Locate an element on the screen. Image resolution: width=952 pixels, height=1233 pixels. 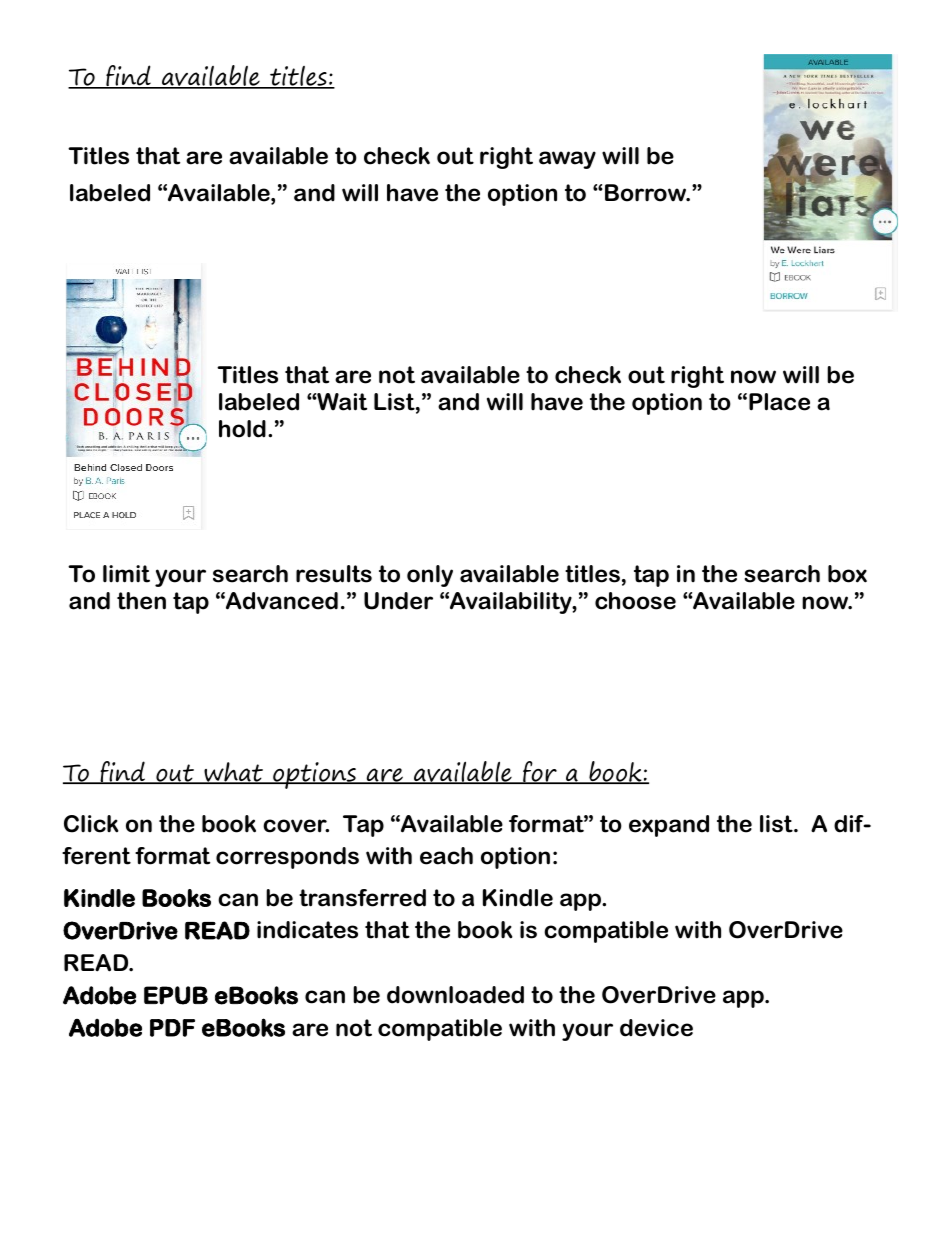
Under is located at coordinates (398, 601).
